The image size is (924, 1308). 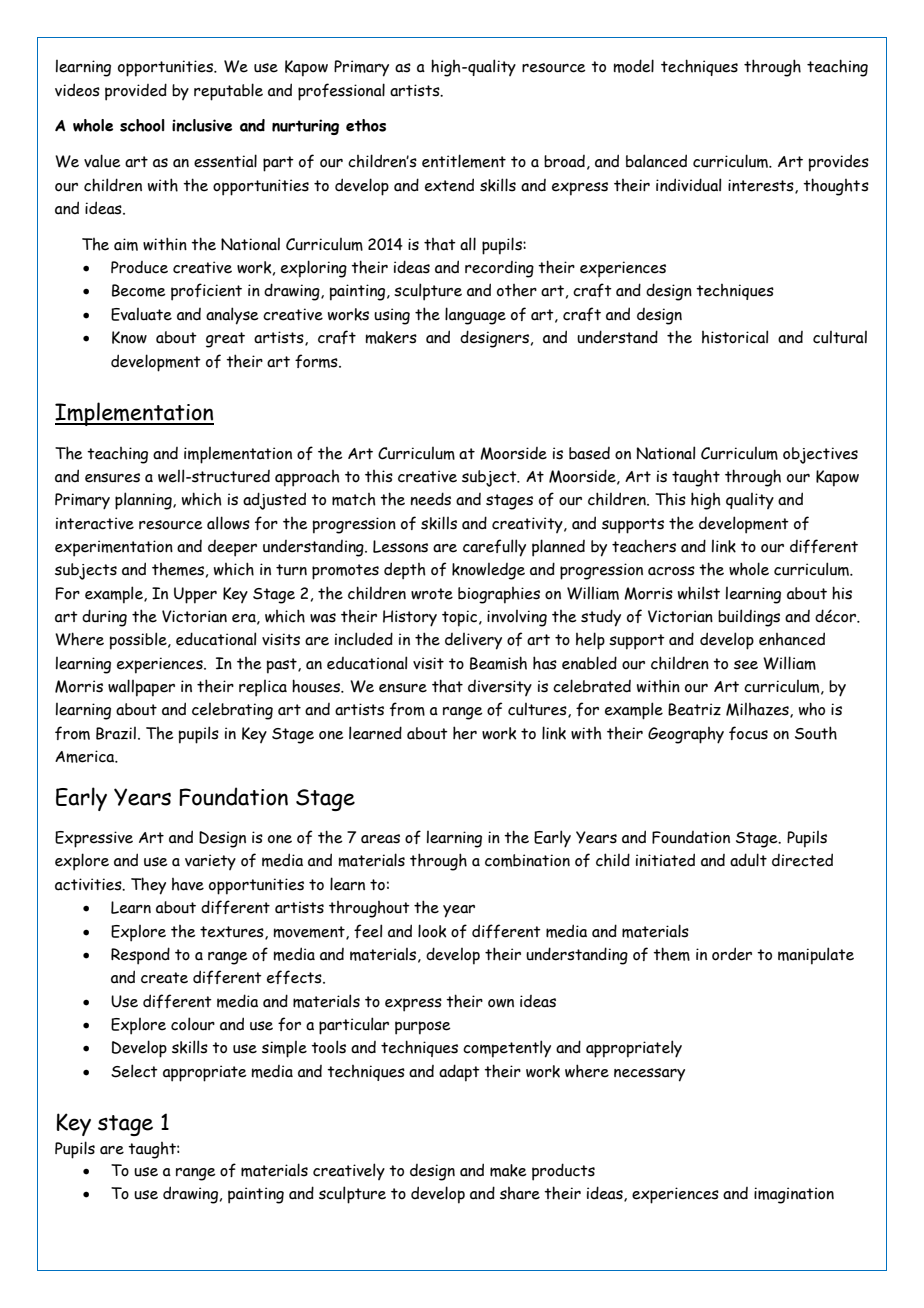 What do you see at coordinates (475, 316) in the screenshot?
I see `language` at bounding box center [475, 316].
